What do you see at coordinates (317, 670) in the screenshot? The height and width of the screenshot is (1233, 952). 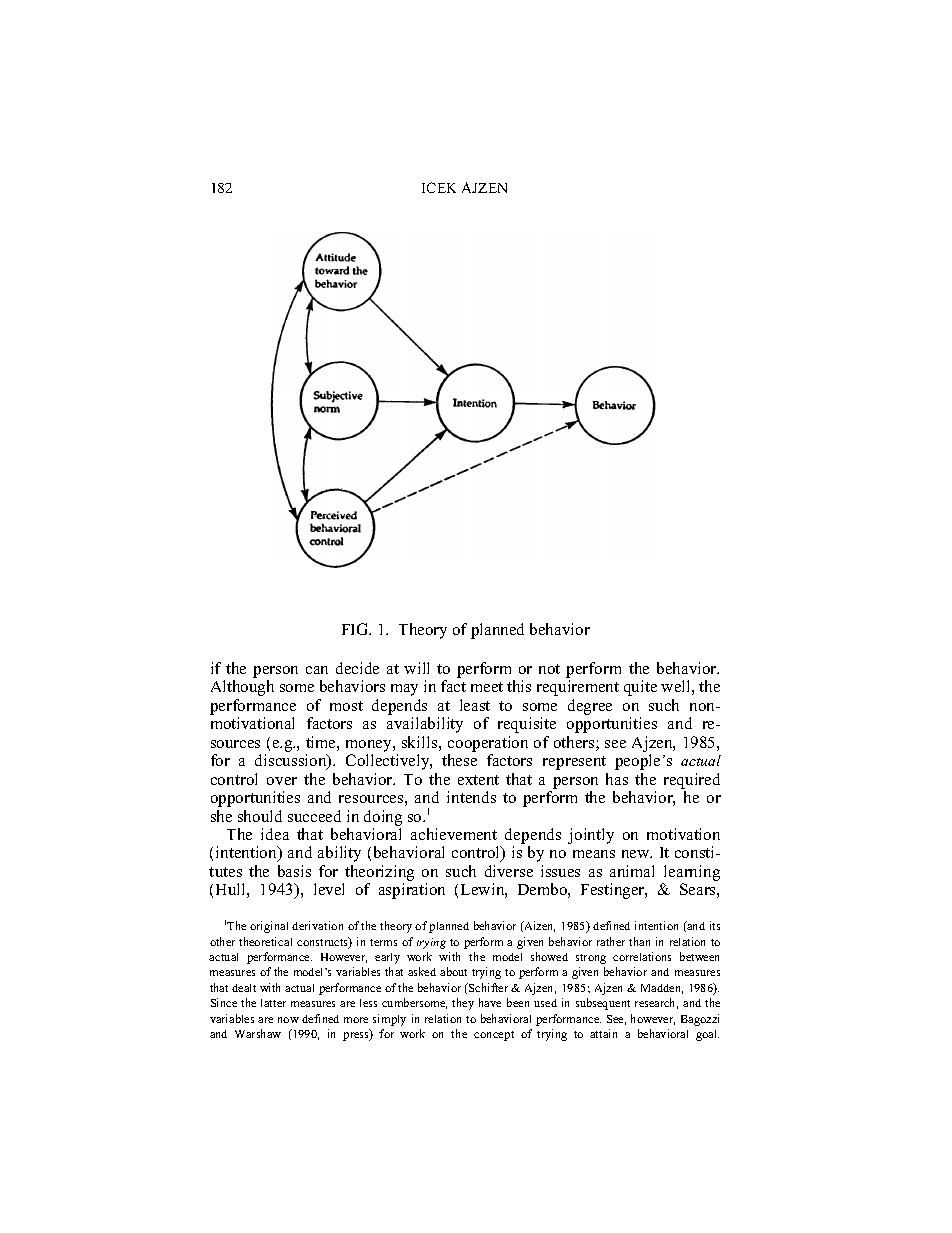 I see `can` at bounding box center [317, 670].
